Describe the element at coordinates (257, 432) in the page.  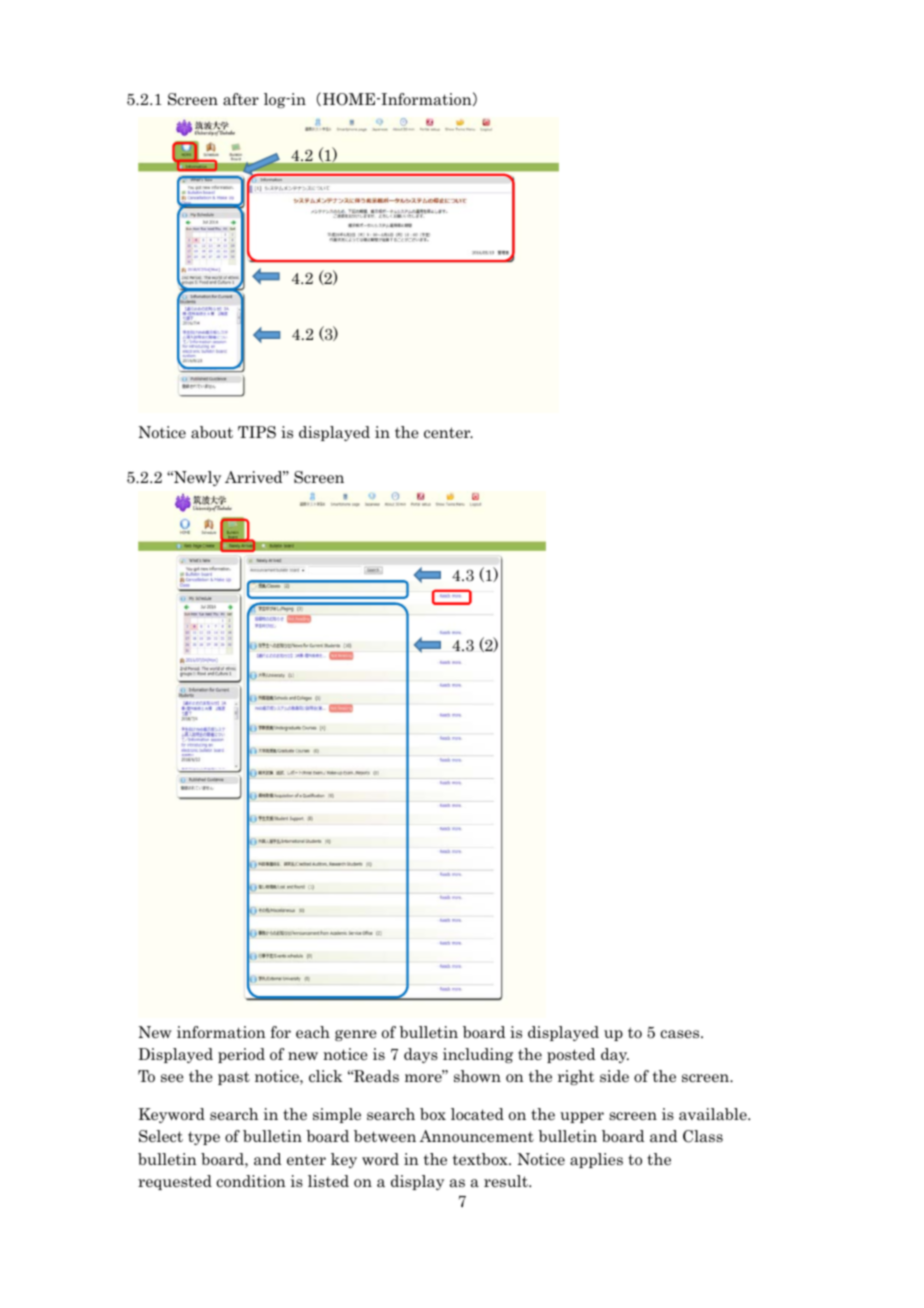
I see `TIPS` at that location.
